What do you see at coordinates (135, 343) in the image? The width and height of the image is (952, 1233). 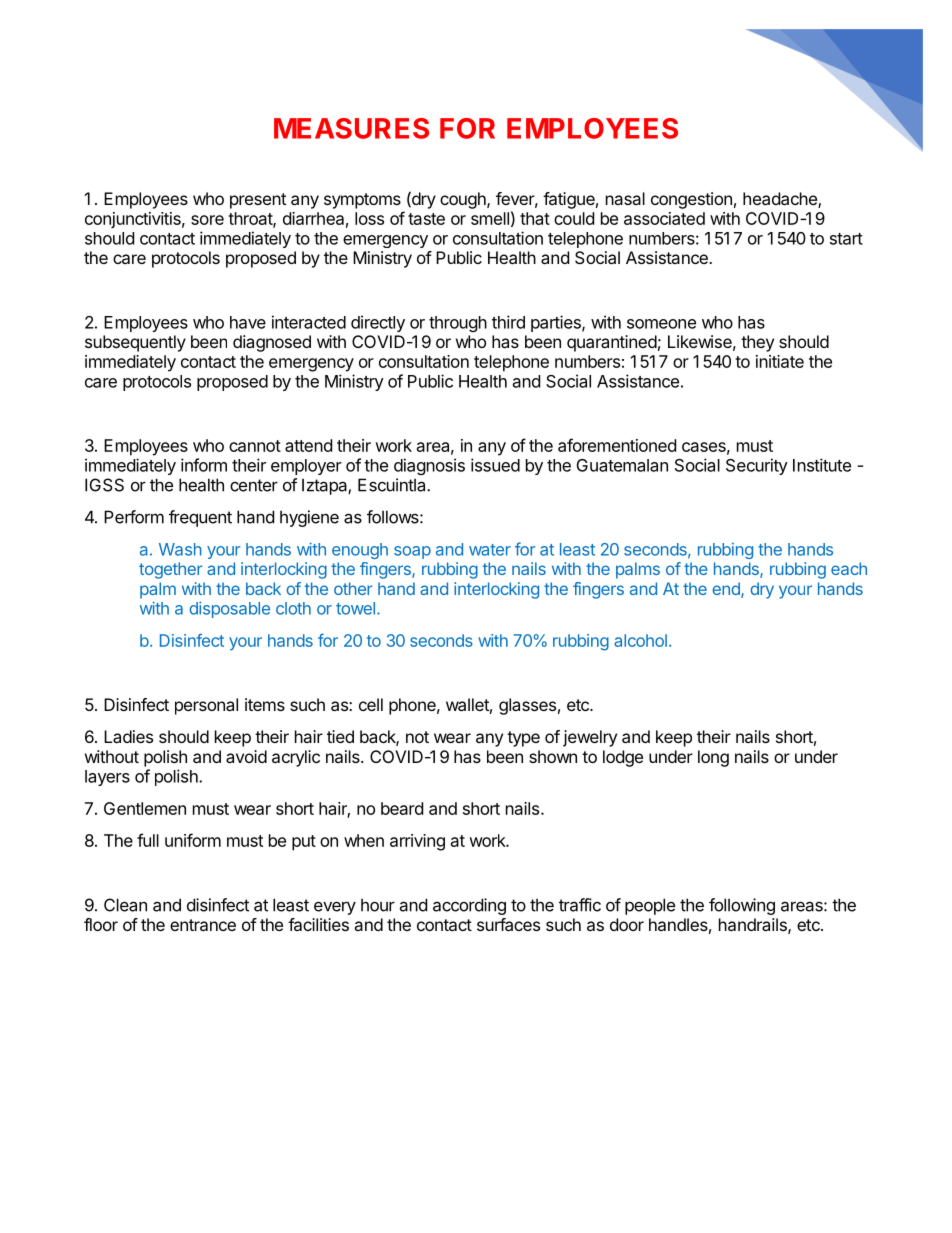 I see `subsequently` at bounding box center [135, 343].
